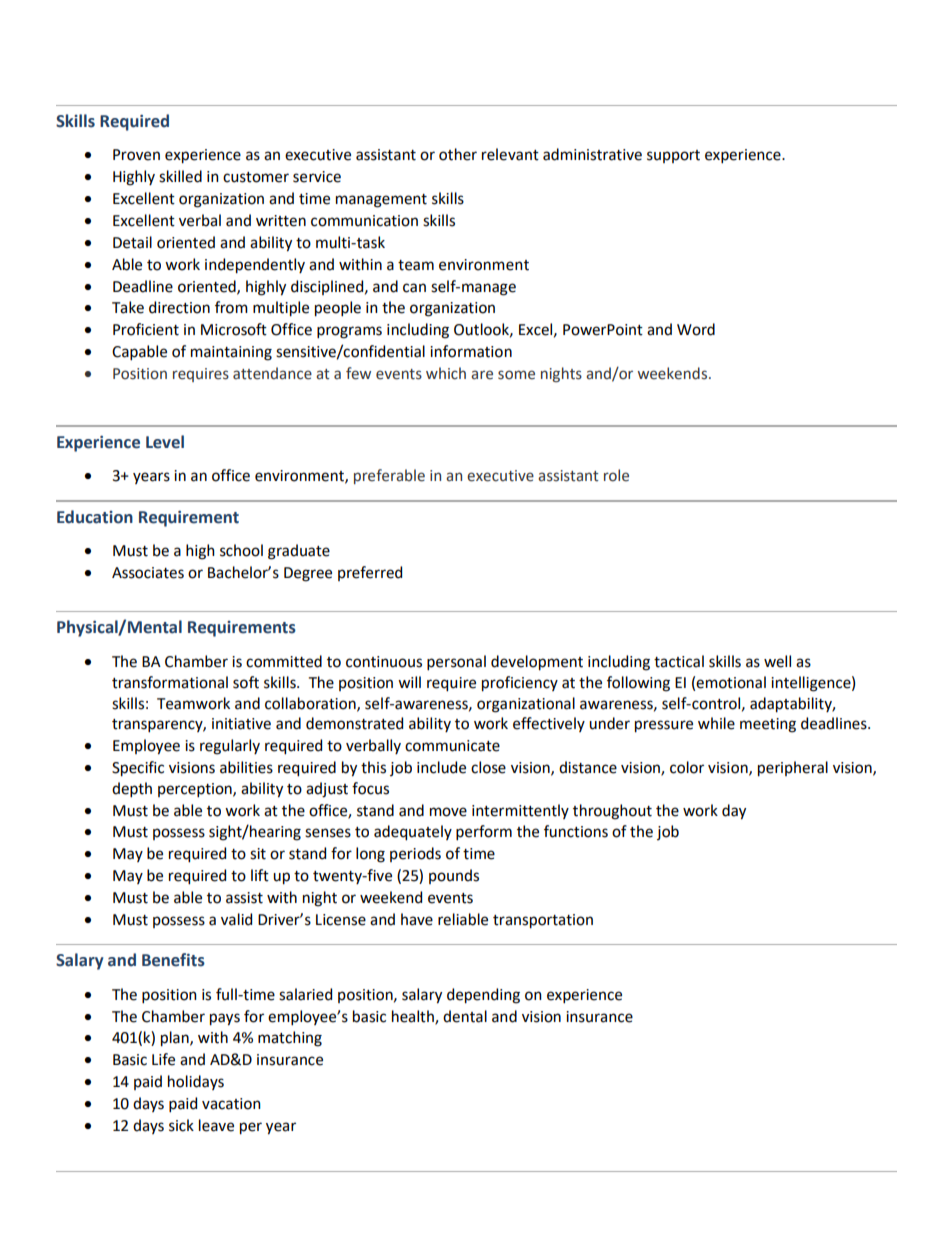 The width and height of the page is (952, 1233). What do you see at coordinates (458, 154) in the page?
I see `other` at bounding box center [458, 154].
